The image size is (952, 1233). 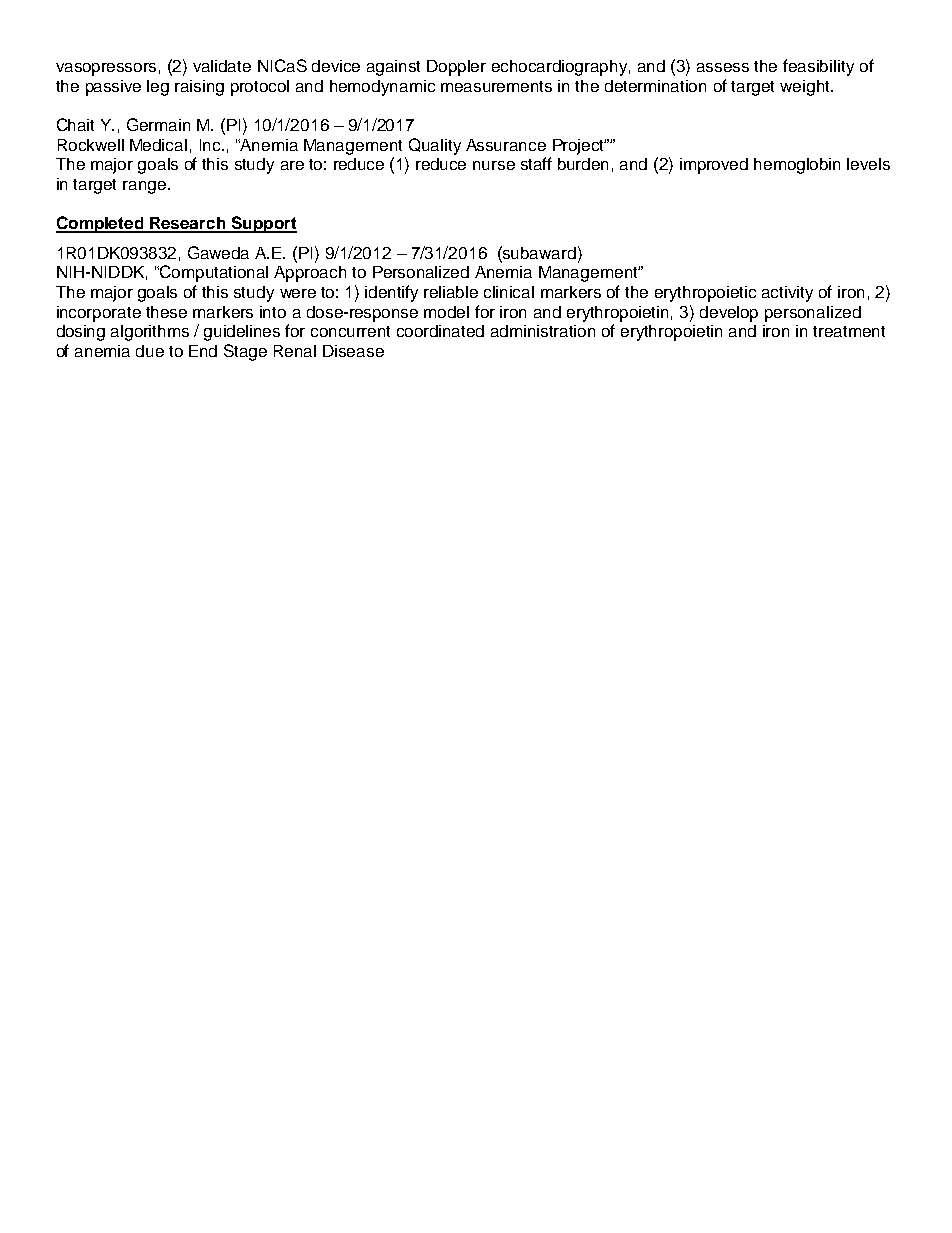 What do you see at coordinates (188, 224) in the document?
I see `Research` at bounding box center [188, 224].
